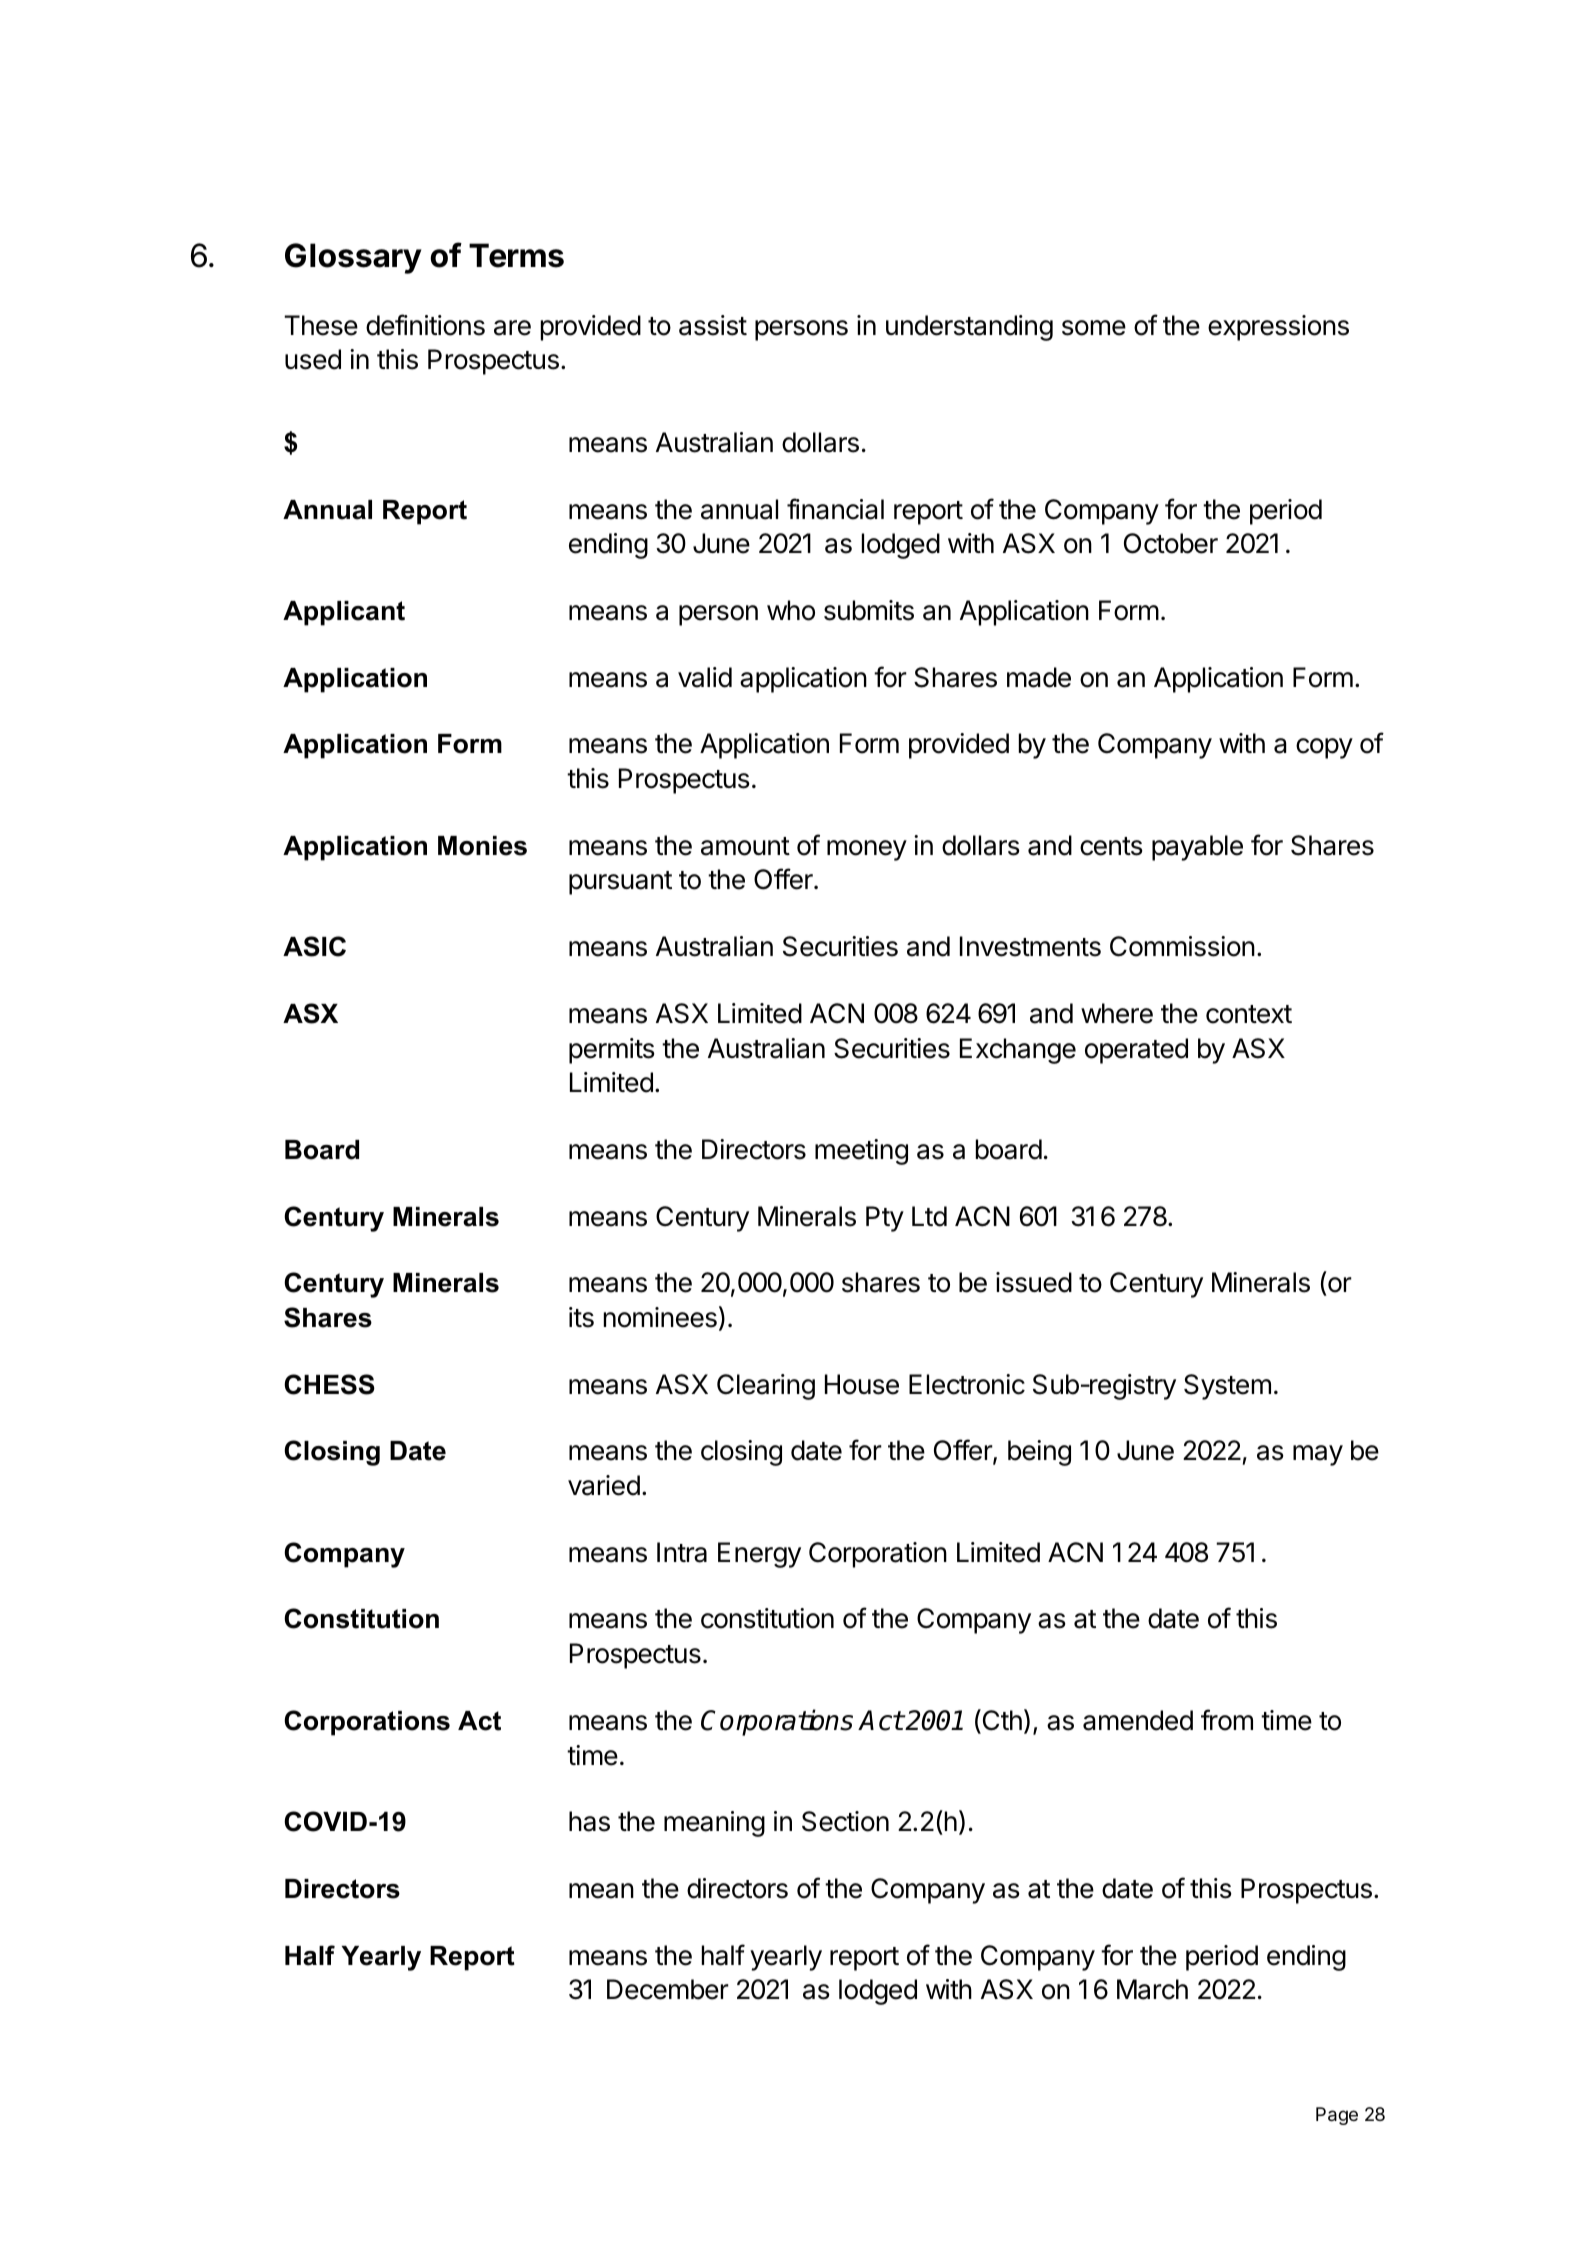 The width and height of the page is (1588, 2246). Describe the element at coordinates (425, 325) in the page. I see `definitions` at that location.
